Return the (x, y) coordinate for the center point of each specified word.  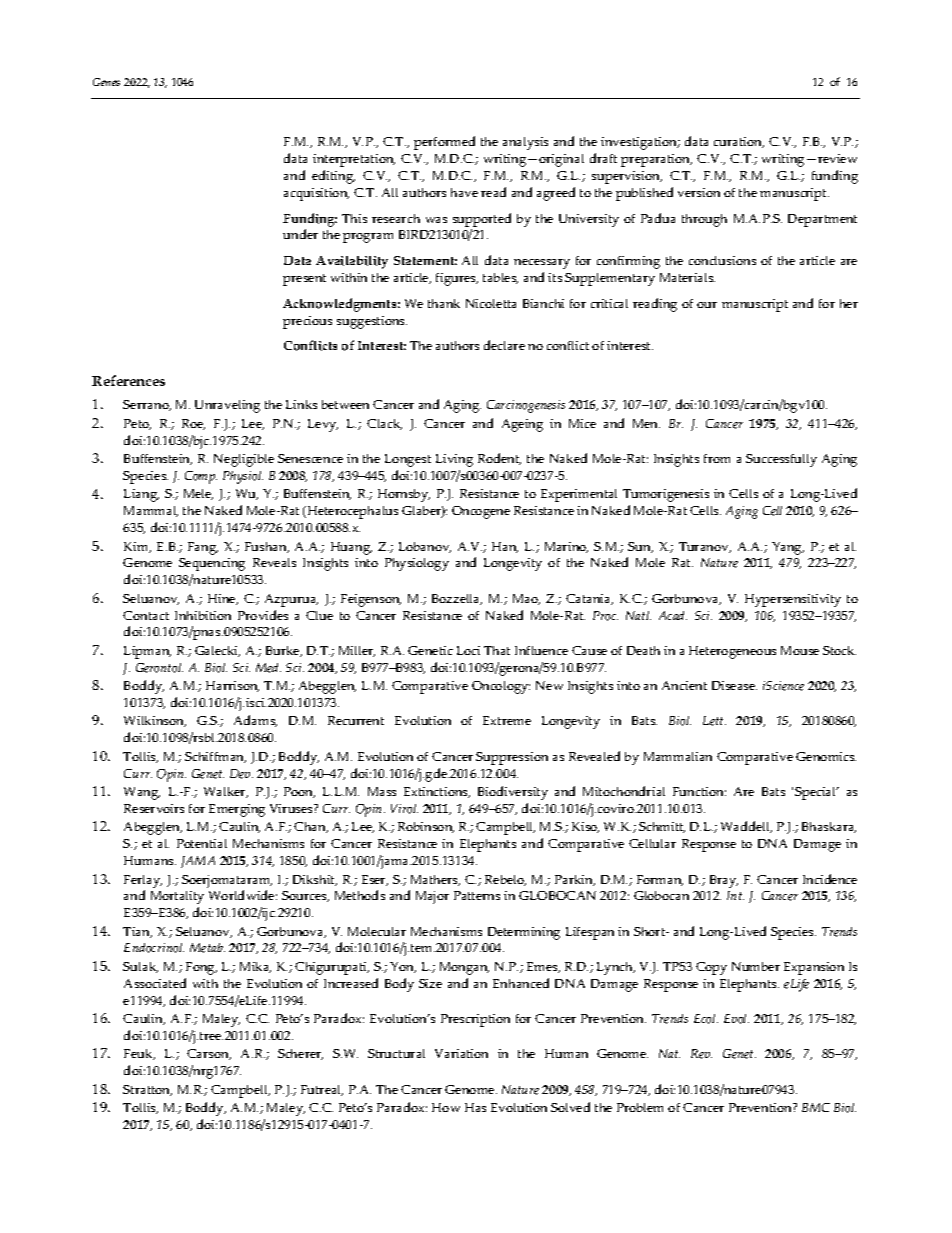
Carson (209, 1054)
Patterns (477, 895)
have (464, 192)
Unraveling (227, 406)
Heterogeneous (732, 652)
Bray (724, 881)
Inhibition (203, 615)
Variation (461, 1053)
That (497, 650)
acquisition (316, 194)
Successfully (781, 460)
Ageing (522, 425)
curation (739, 142)
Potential (202, 843)
